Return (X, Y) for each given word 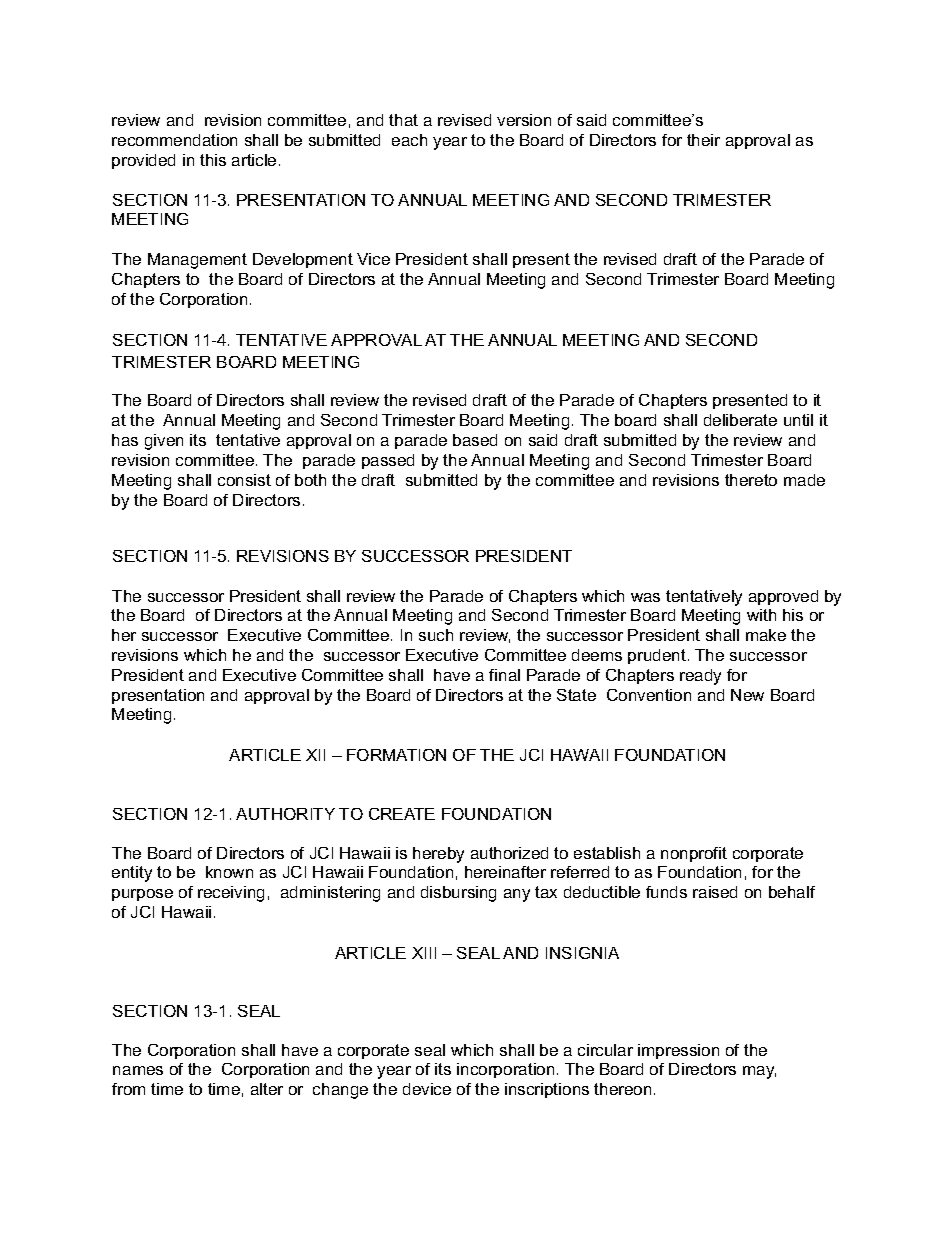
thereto (751, 480)
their (703, 140)
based (475, 440)
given (164, 442)
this (213, 160)
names (138, 1070)
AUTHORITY (285, 814)
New (747, 695)
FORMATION (396, 755)
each (409, 140)
